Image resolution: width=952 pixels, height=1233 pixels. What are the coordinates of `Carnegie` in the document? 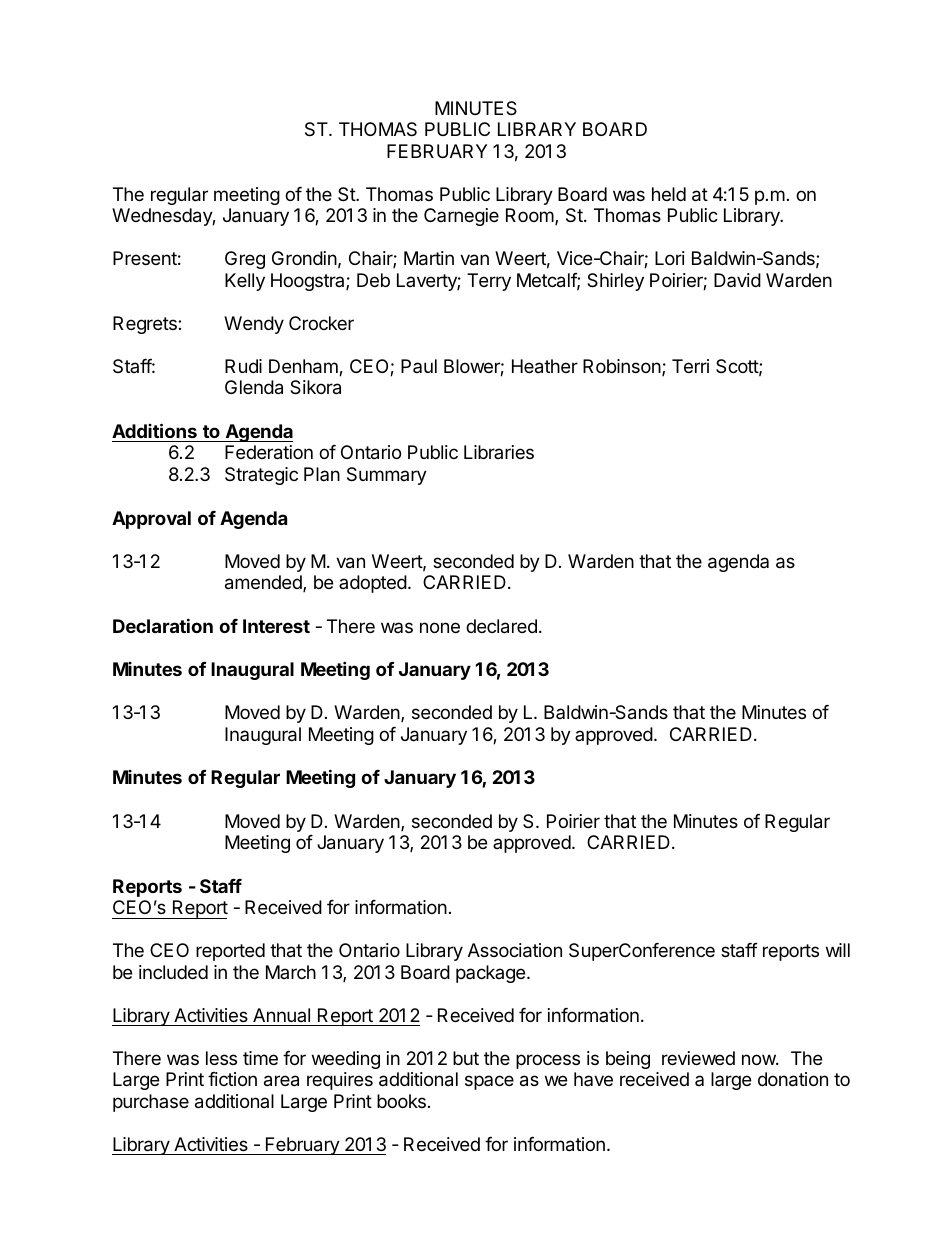 It's located at (461, 217).
